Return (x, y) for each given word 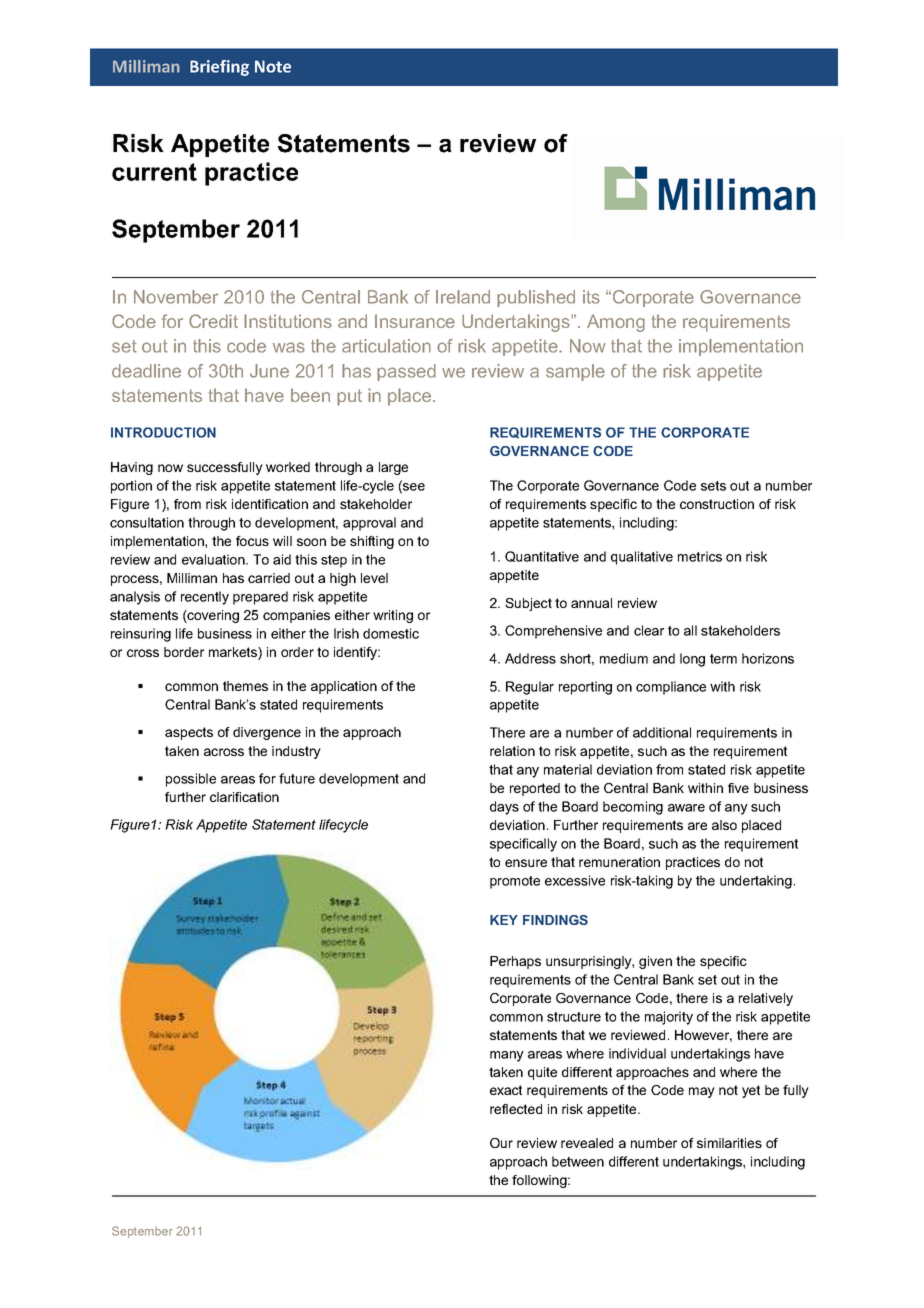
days (504, 808)
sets (713, 486)
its (591, 297)
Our (501, 1143)
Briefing (219, 68)
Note (273, 66)
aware (686, 808)
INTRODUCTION (163, 432)
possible (191, 780)
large (393, 468)
